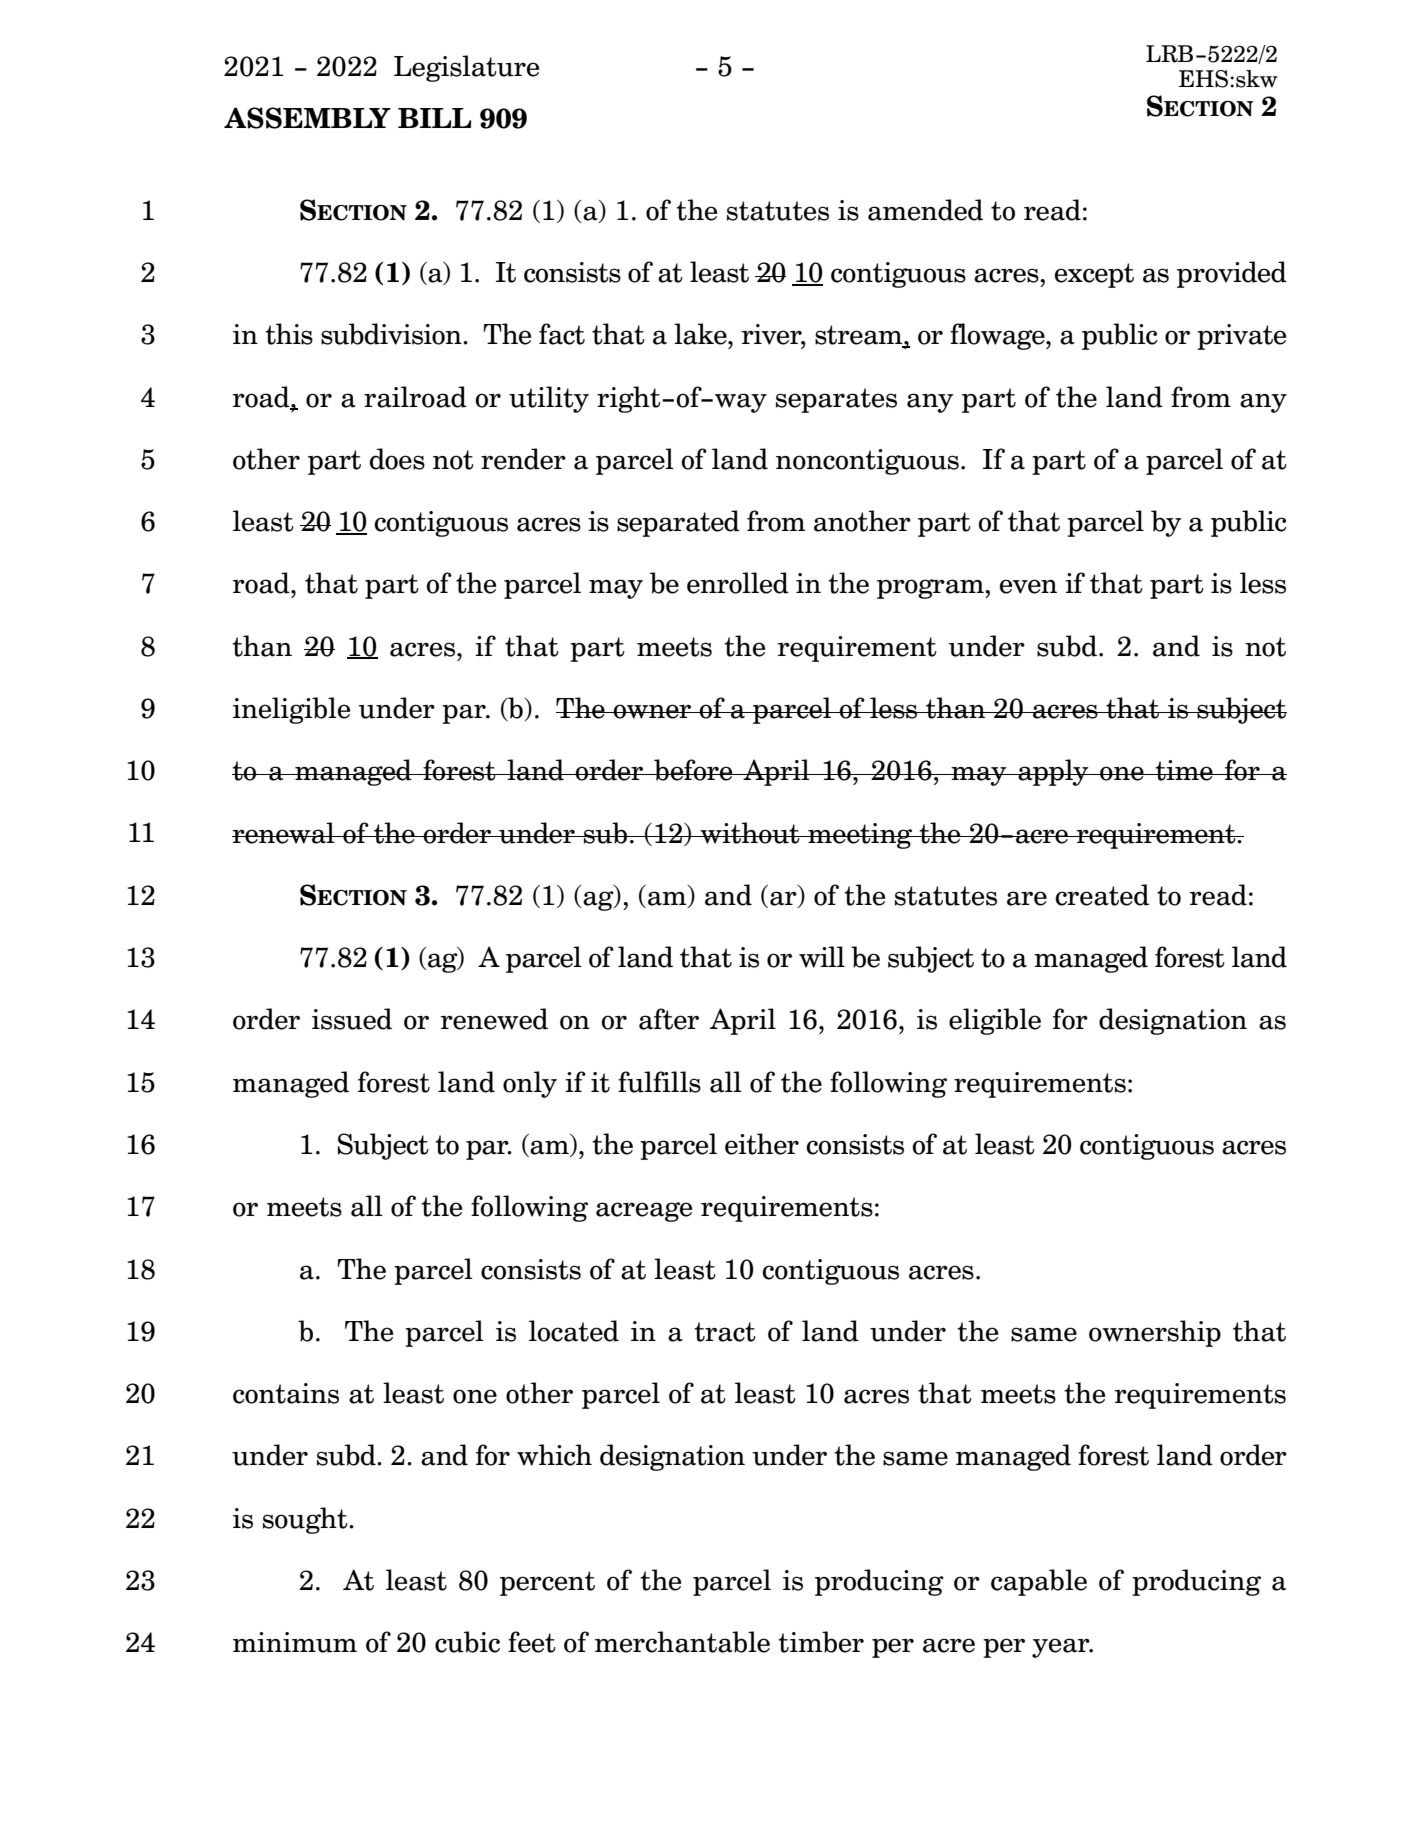  I want to click on amended, so click(925, 210).
